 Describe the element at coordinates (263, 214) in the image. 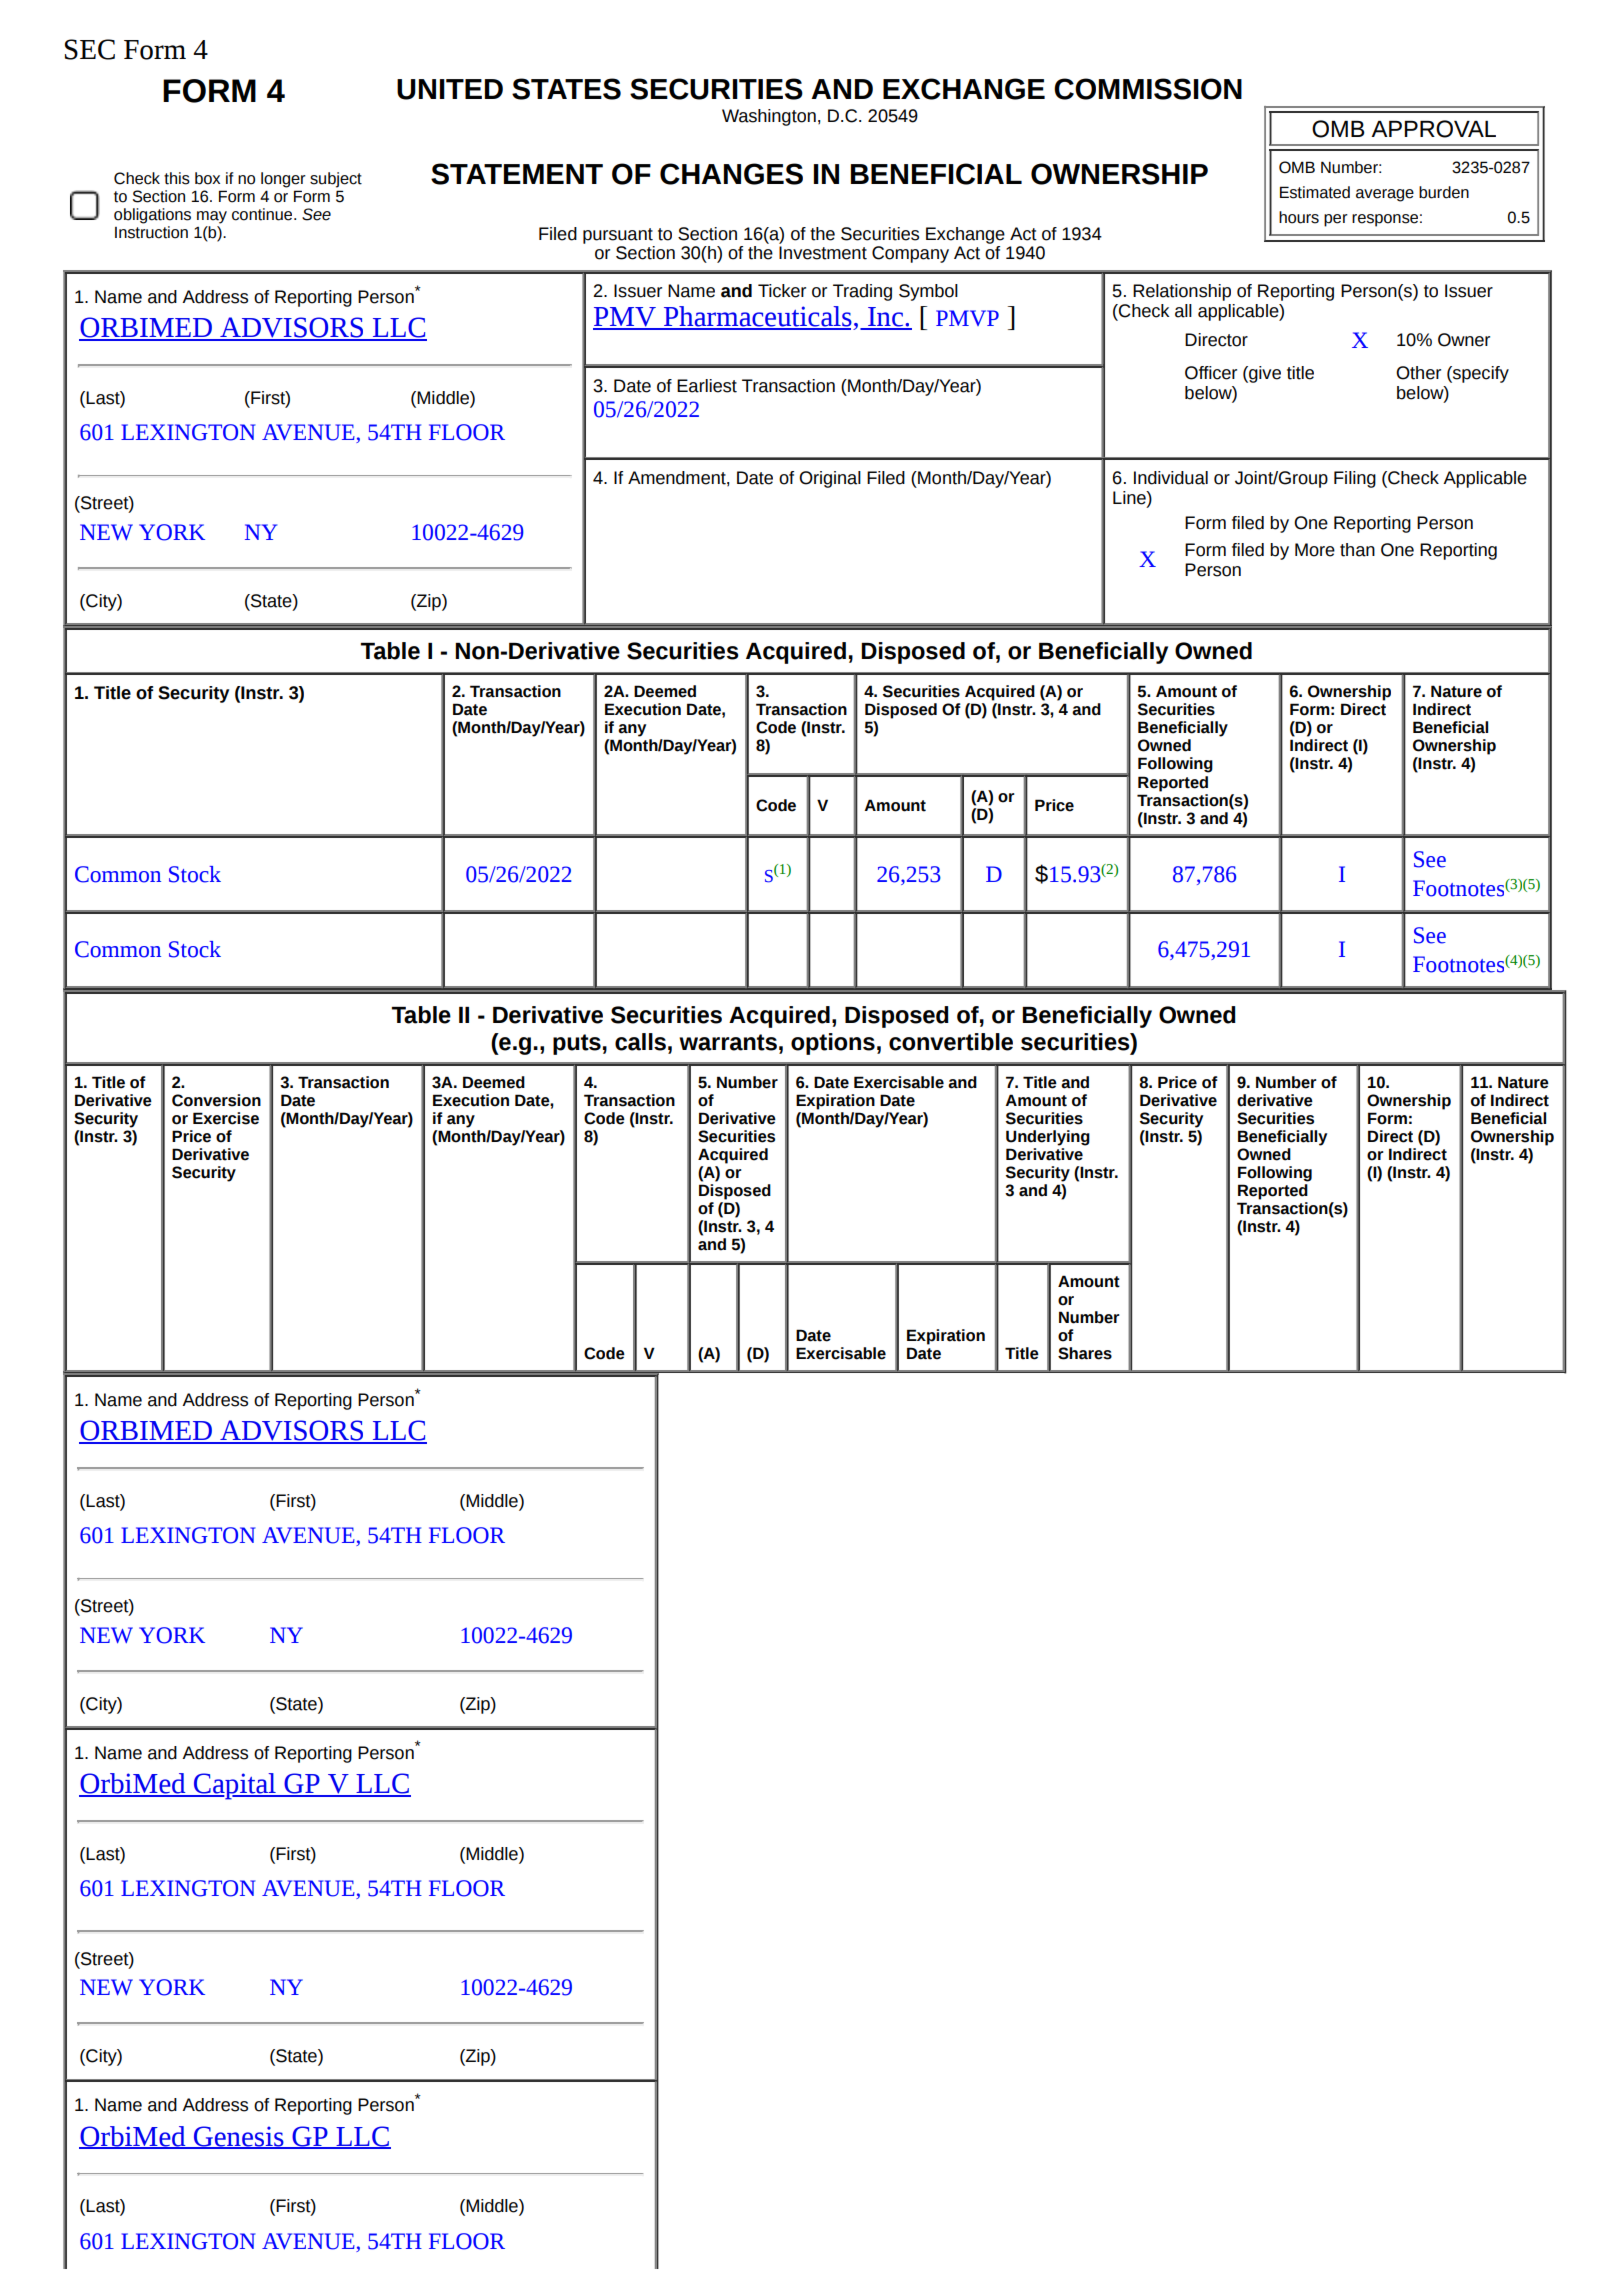

I see `continue` at that location.
